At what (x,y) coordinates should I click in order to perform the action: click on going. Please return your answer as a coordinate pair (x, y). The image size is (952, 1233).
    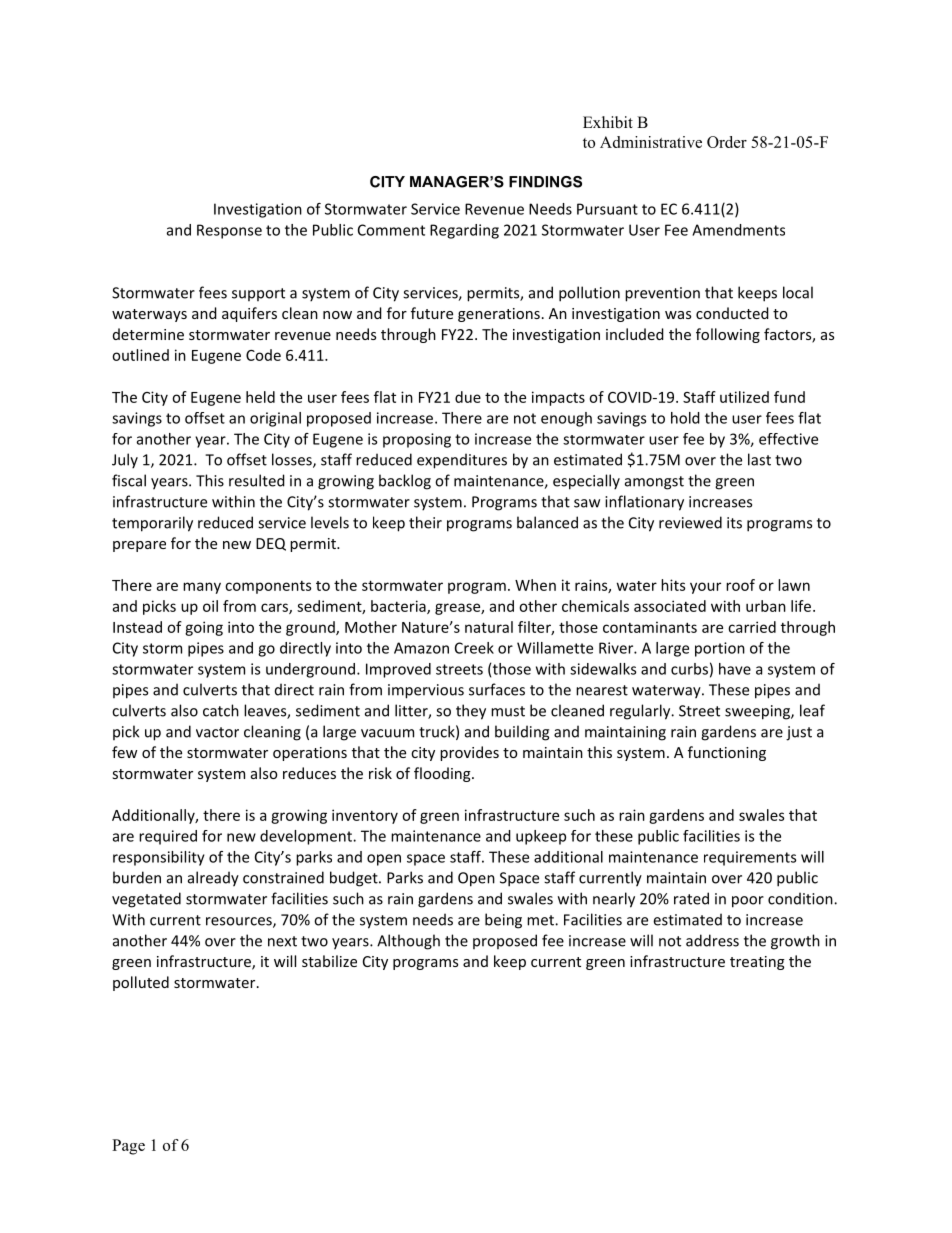
    Looking at the image, I should click on (204, 628).
